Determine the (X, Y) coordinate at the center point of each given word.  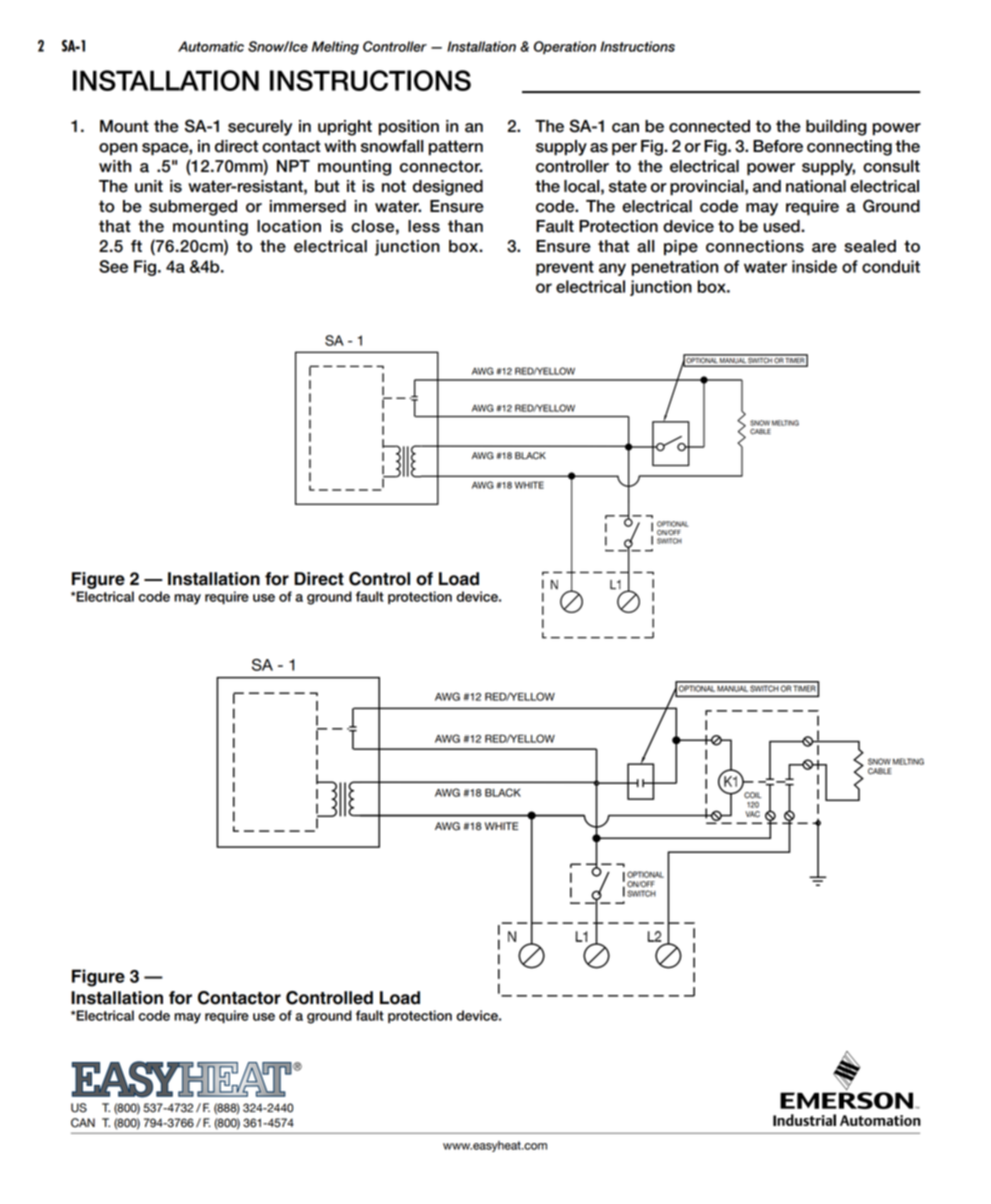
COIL (752, 795)
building (836, 128)
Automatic (211, 46)
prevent (565, 268)
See (113, 266)
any (612, 269)
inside (814, 266)
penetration (675, 268)
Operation (565, 47)
